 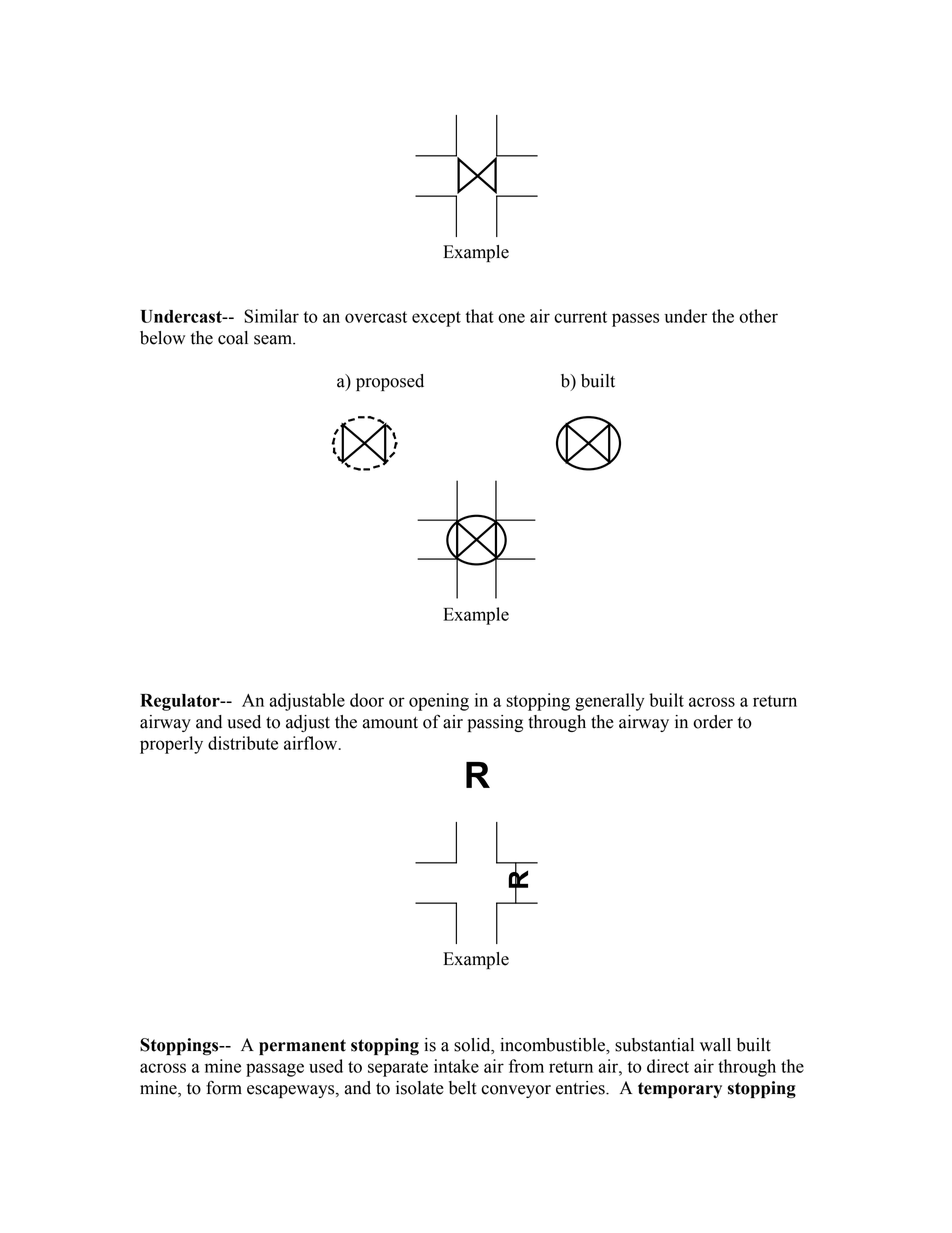 I want to click on amount, so click(x=390, y=723).
